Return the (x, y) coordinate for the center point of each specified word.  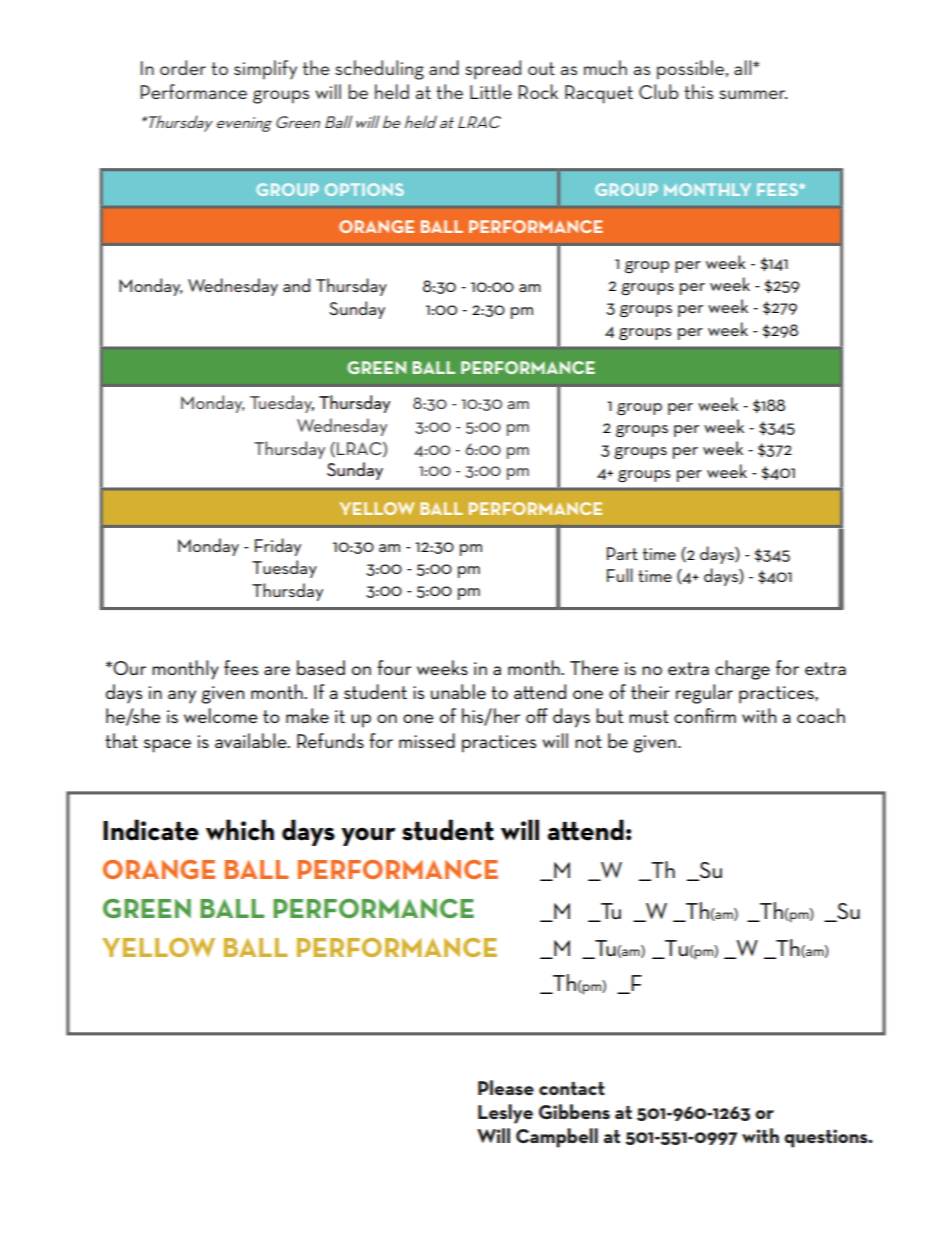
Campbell (557, 1138)
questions (827, 1138)
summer (753, 94)
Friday (278, 547)
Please (506, 1087)
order (183, 67)
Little (491, 91)
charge (742, 670)
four (394, 667)
